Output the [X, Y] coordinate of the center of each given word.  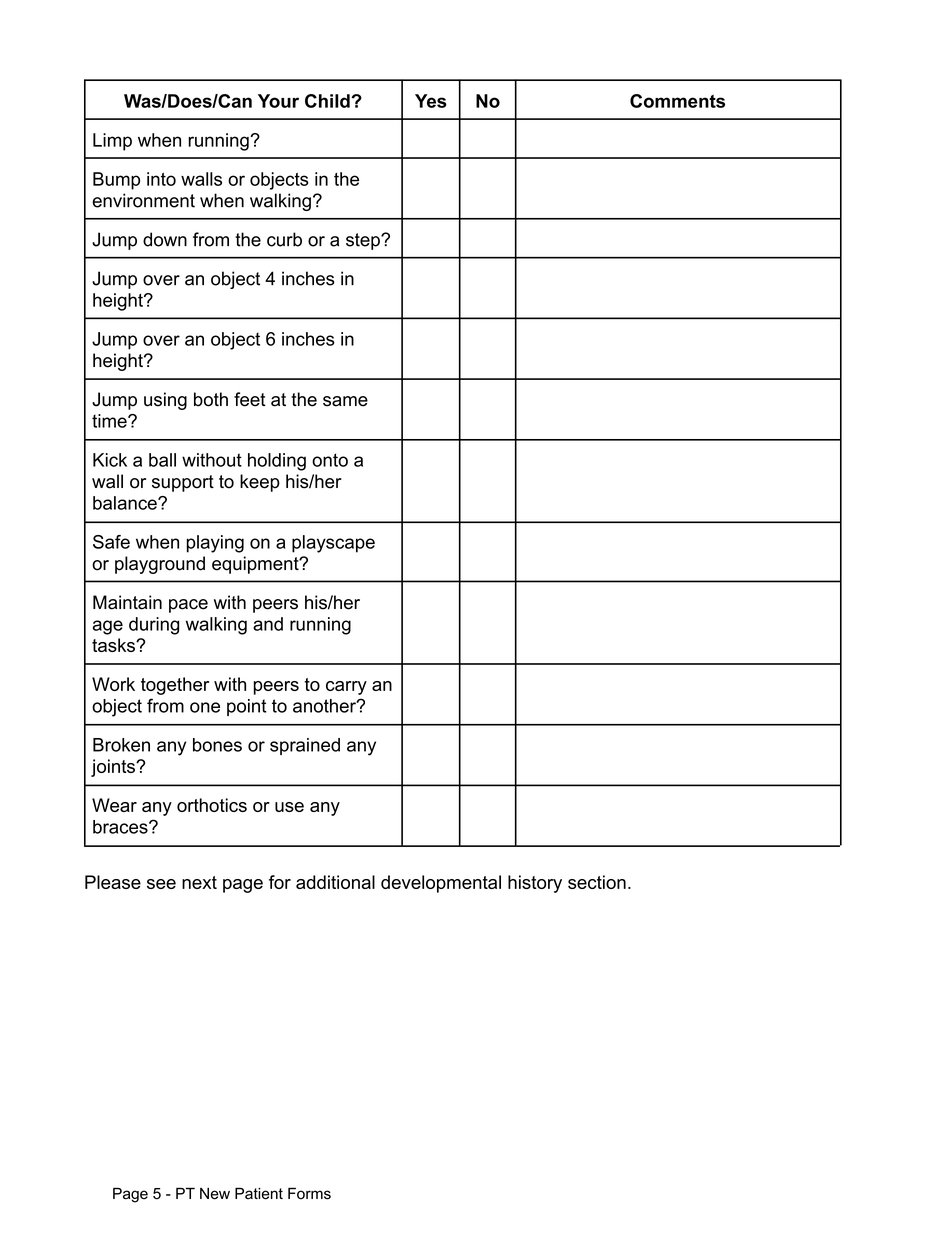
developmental [441, 884]
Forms [309, 1193]
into [161, 179]
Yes [431, 101]
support [183, 483]
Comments [677, 101]
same [345, 401]
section [597, 882]
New [215, 1194]
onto [330, 460]
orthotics [212, 805]
